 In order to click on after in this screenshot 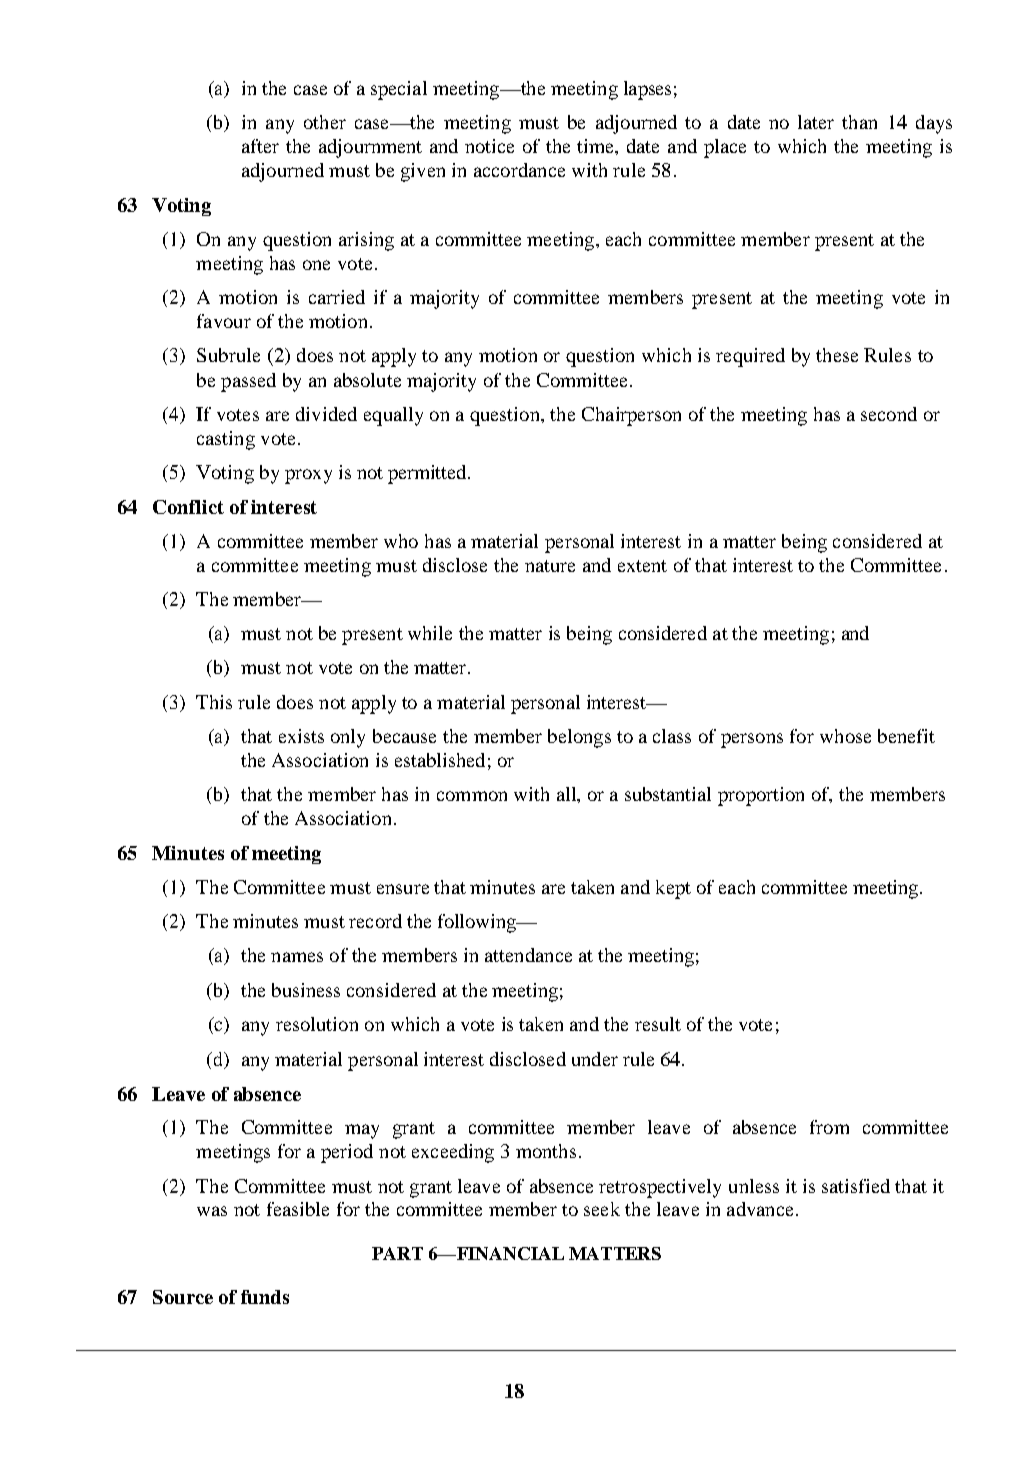, I will do `click(260, 146)`.
